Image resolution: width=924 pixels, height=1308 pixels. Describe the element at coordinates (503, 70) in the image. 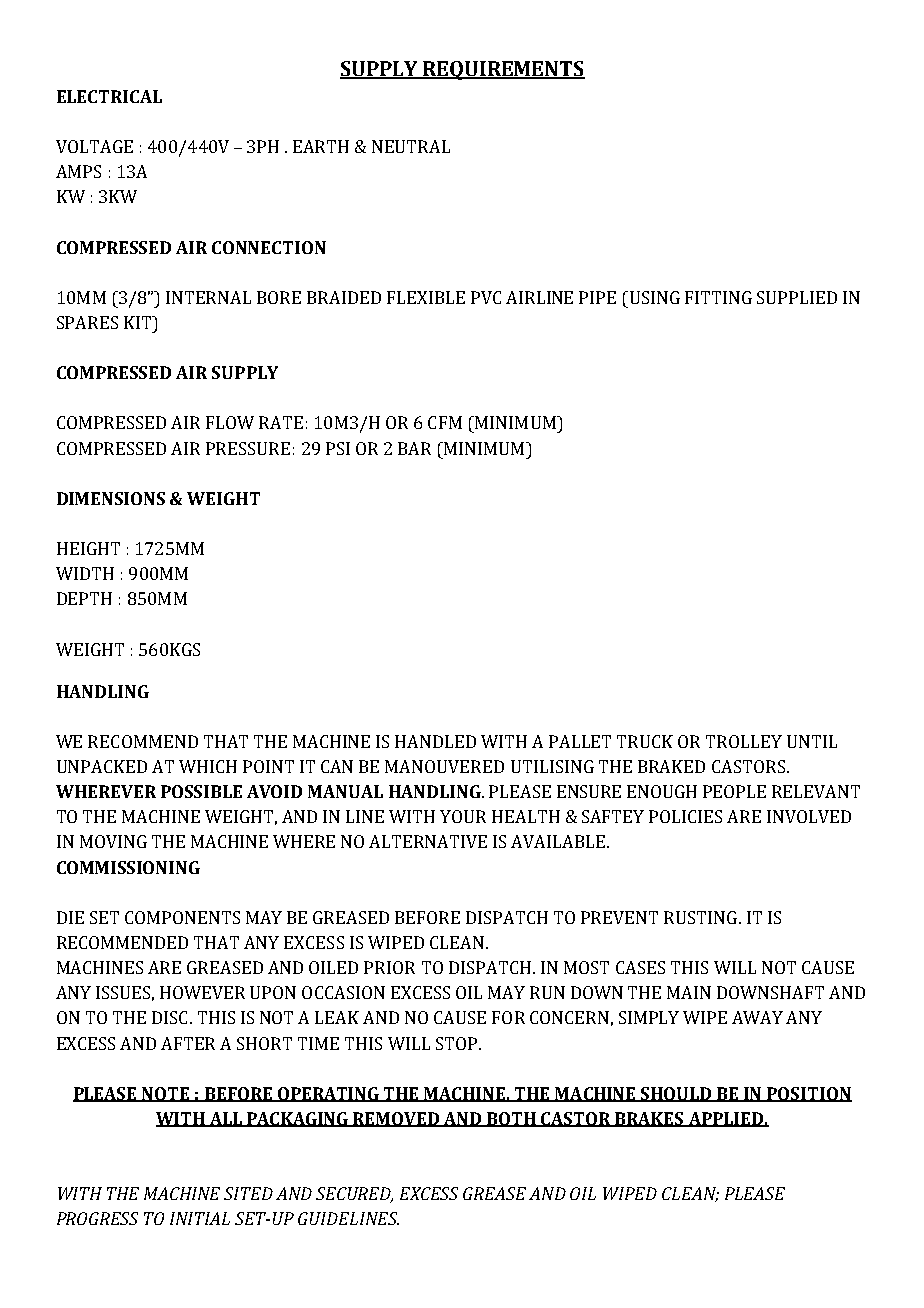

I see `REQUIREMENTS` at that location.
